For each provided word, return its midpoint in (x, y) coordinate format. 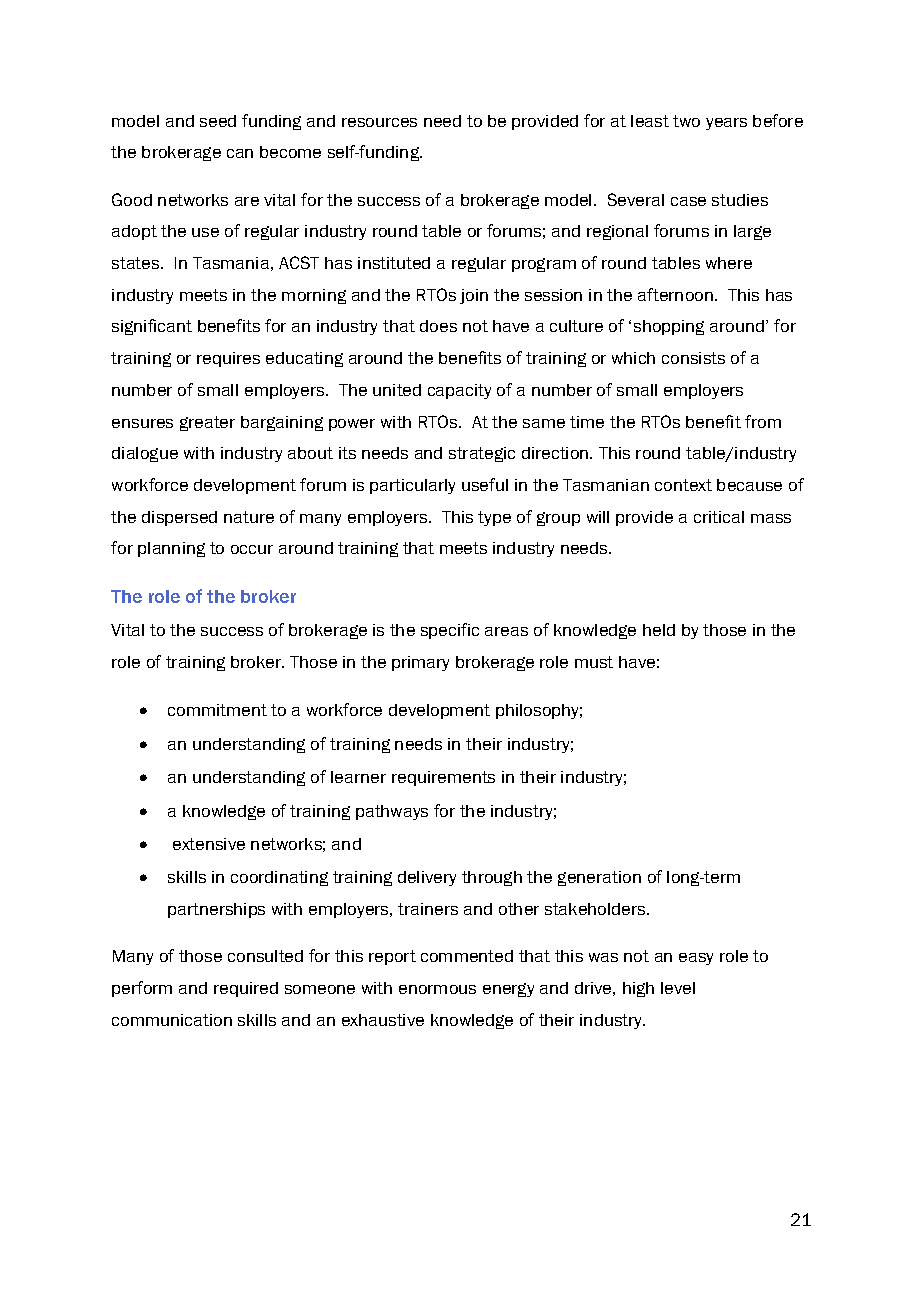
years (726, 124)
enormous (437, 989)
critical (719, 517)
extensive (209, 844)
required (246, 989)
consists (693, 358)
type (494, 518)
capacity (459, 391)
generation (599, 878)
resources (379, 122)
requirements (443, 778)
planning (171, 549)
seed (218, 121)
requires (228, 359)
